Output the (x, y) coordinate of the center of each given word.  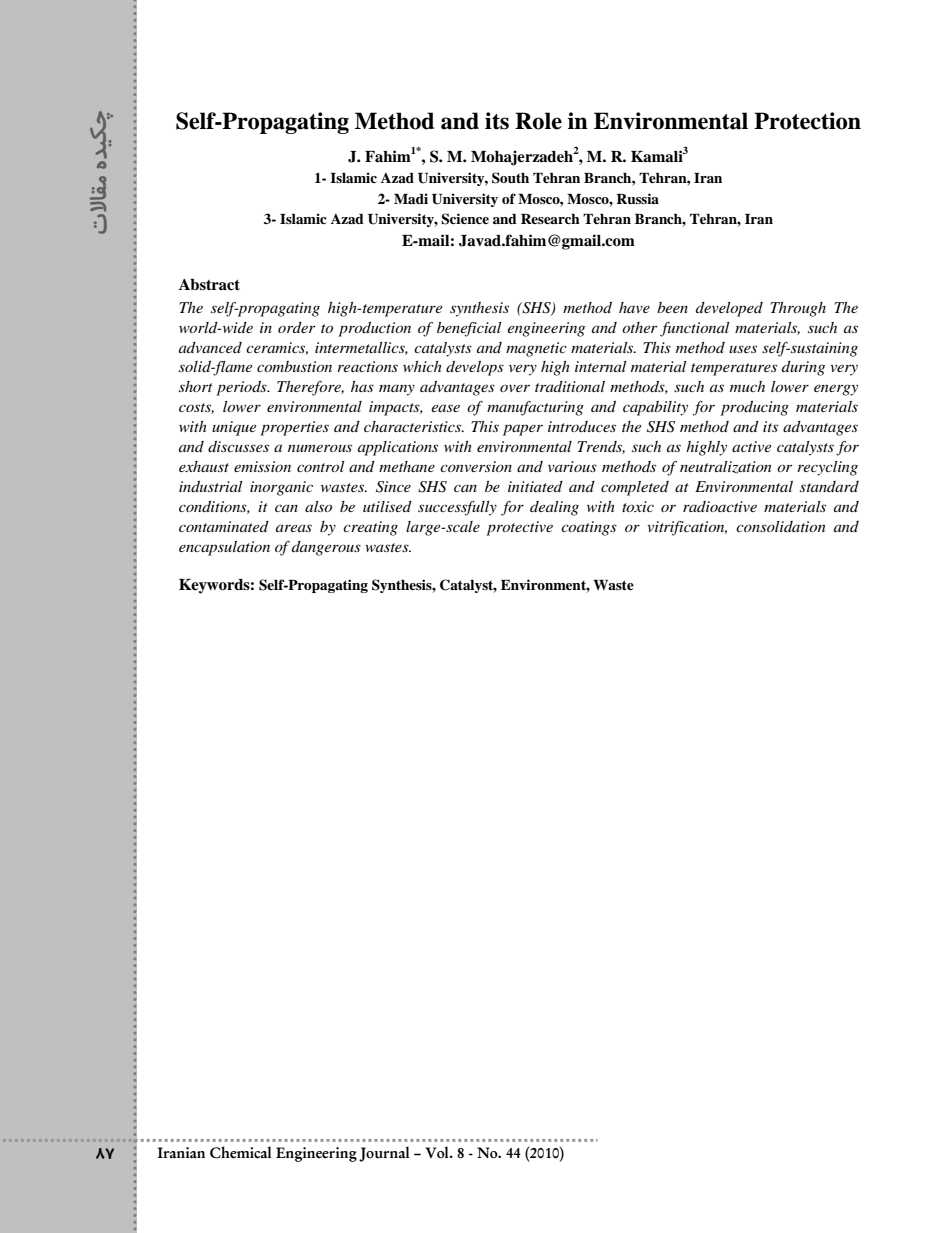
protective (519, 528)
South (510, 178)
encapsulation (224, 548)
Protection (807, 121)
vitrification (687, 528)
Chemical (240, 1152)
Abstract (209, 284)
